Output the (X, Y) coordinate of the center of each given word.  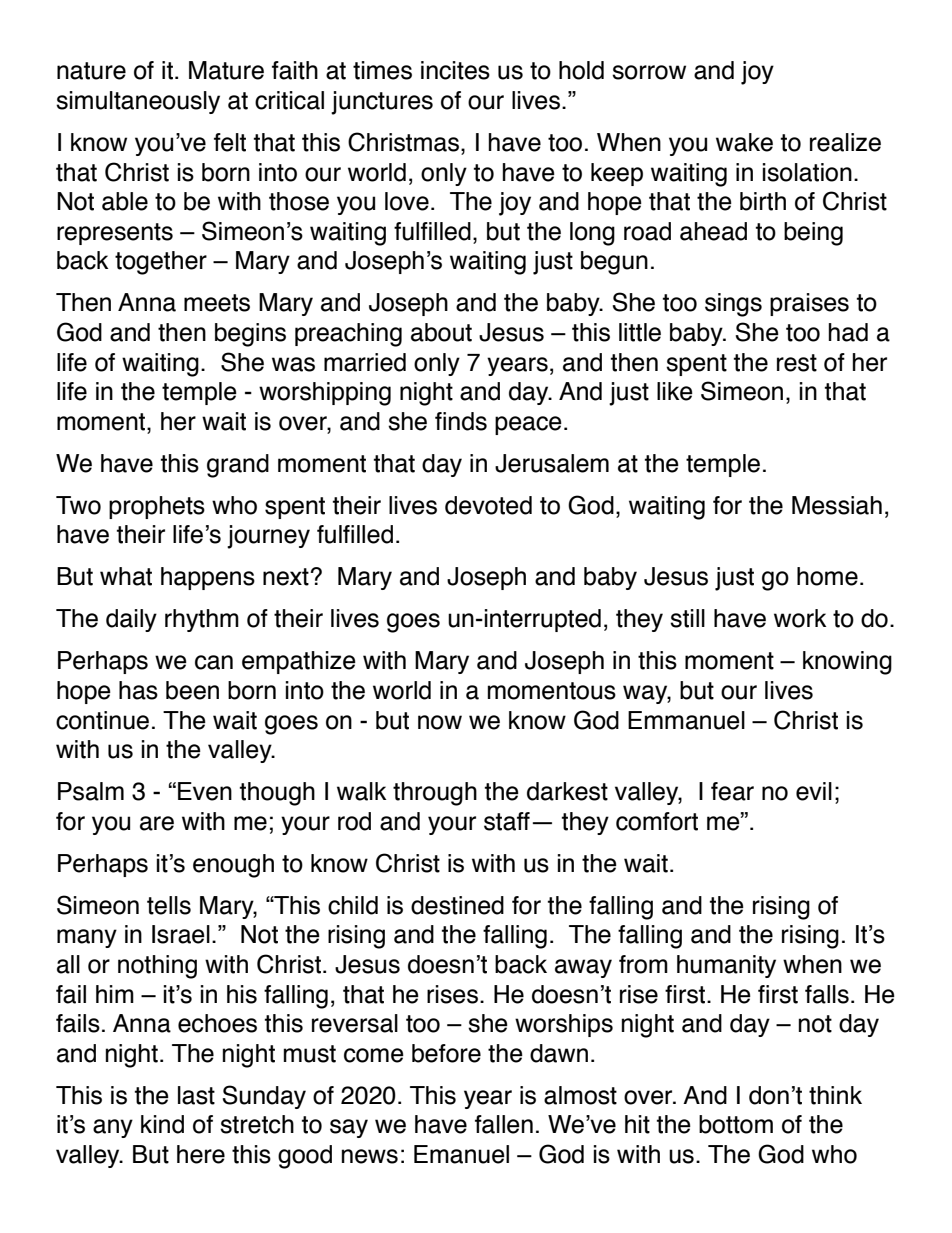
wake (744, 142)
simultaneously (138, 102)
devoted (488, 505)
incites (455, 70)
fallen (504, 1124)
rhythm (202, 620)
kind (162, 1124)
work (800, 618)
